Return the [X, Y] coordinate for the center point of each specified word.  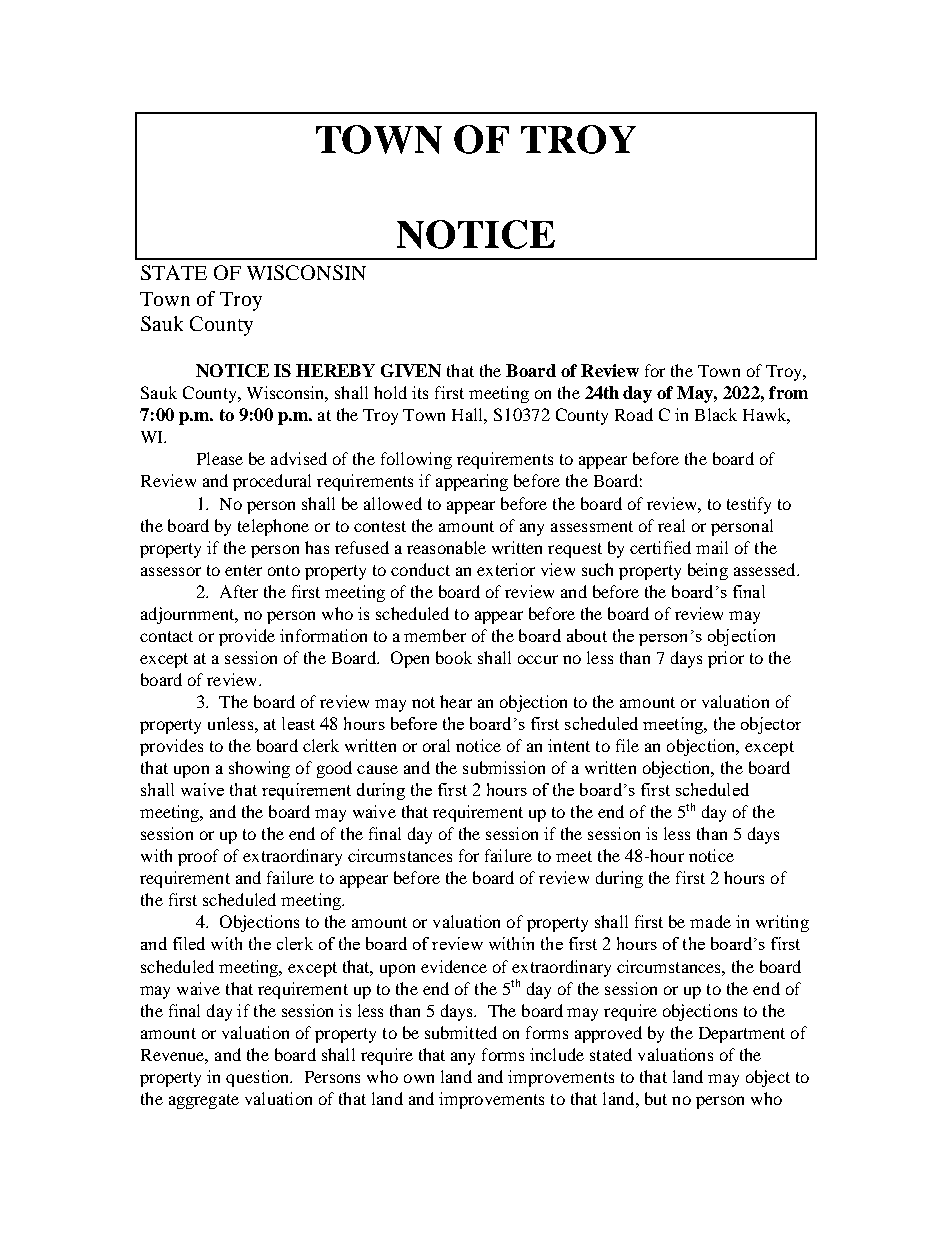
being [708, 571]
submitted [461, 1032]
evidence [454, 966]
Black [716, 414]
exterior [506, 569]
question [259, 1078]
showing [259, 769]
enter [243, 570]
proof [198, 857]
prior [726, 659]
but [656, 1098]
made [710, 921]
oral [436, 745]
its [420, 392]
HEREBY [335, 370]
